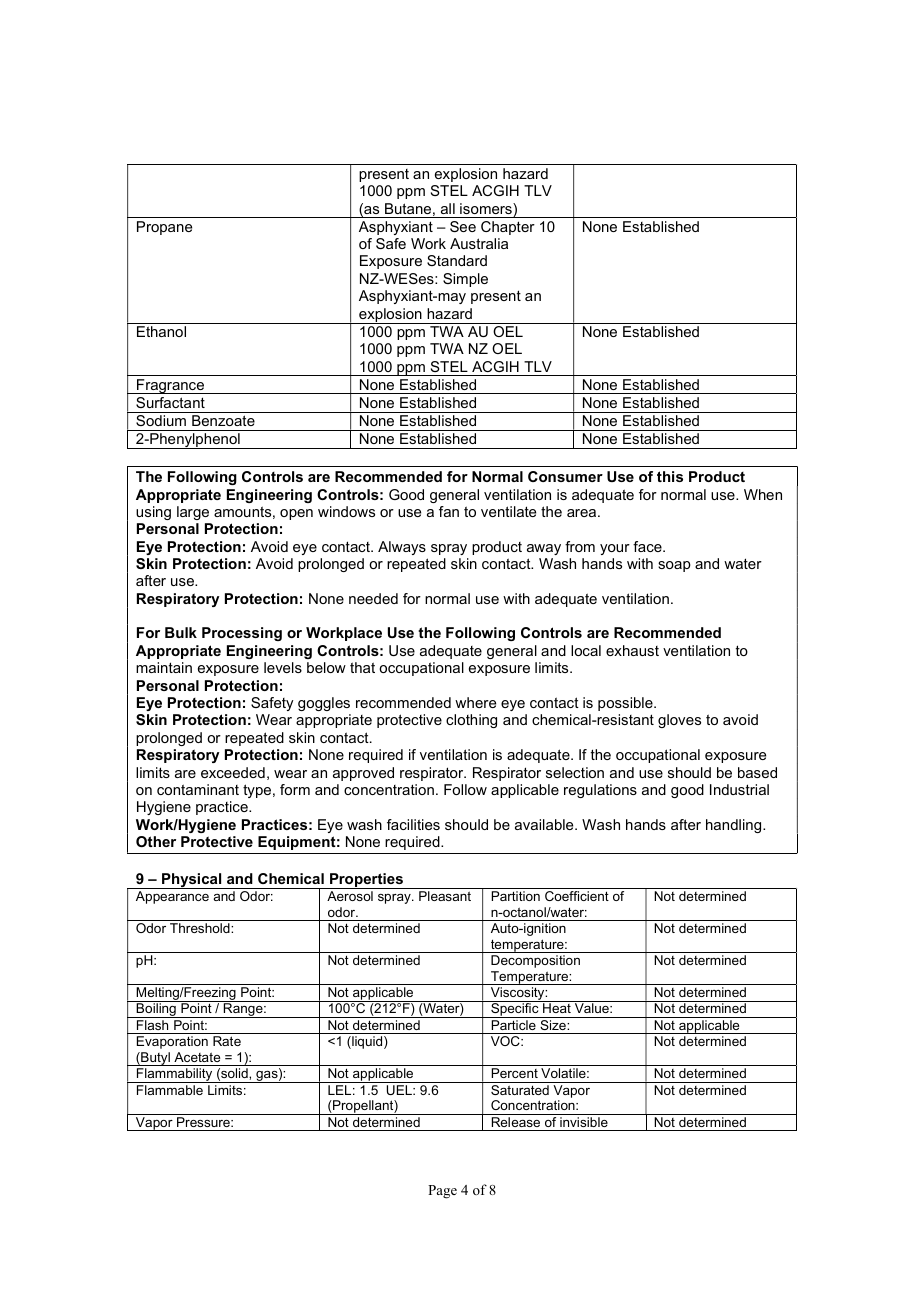 This screenshot has height=1308, width=924. Describe the element at coordinates (463, 226) in the screenshot. I see `See` at that location.
